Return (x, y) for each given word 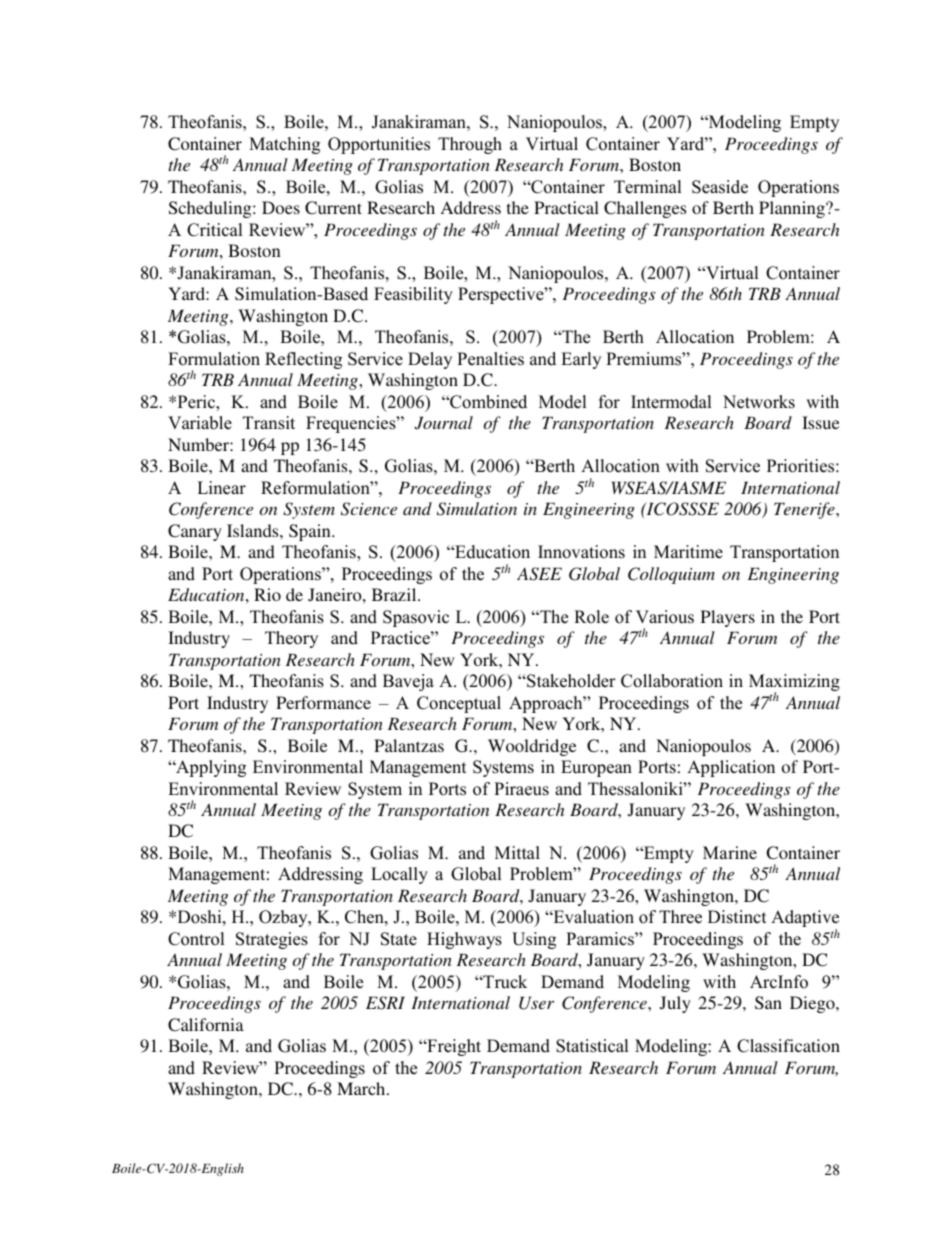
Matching (284, 145)
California (206, 1025)
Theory (291, 639)
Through (470, 145)
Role (591, 617)
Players (728, 618)
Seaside (720, 187)
